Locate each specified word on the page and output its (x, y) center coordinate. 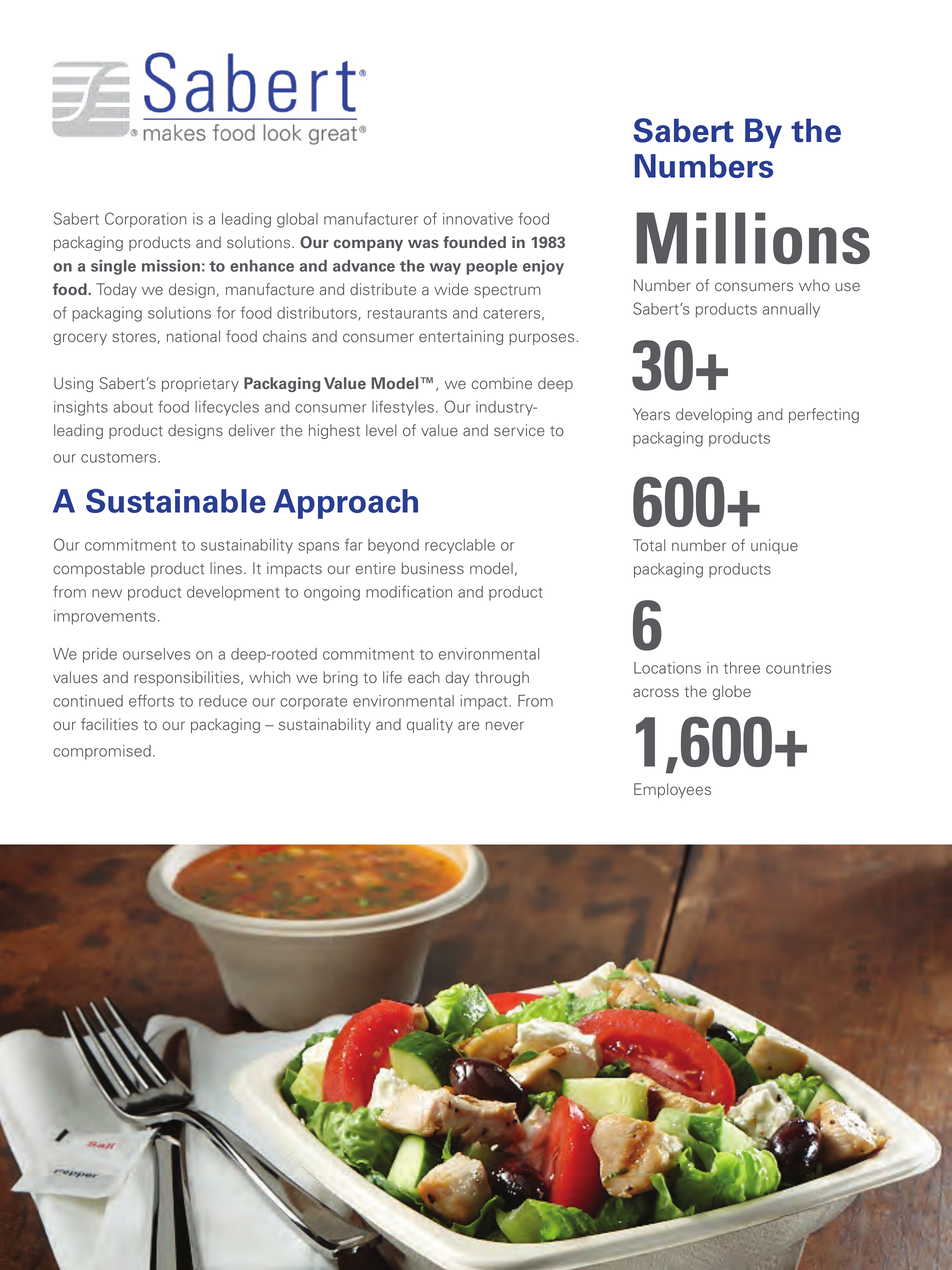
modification (409, 591)
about (133, 407)
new (107, 593)
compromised (102, 752)
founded (474, 242)
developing (714, 415)
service (519, 430)
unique (774, 546)
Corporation (146, 220)
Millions (753, 238)
